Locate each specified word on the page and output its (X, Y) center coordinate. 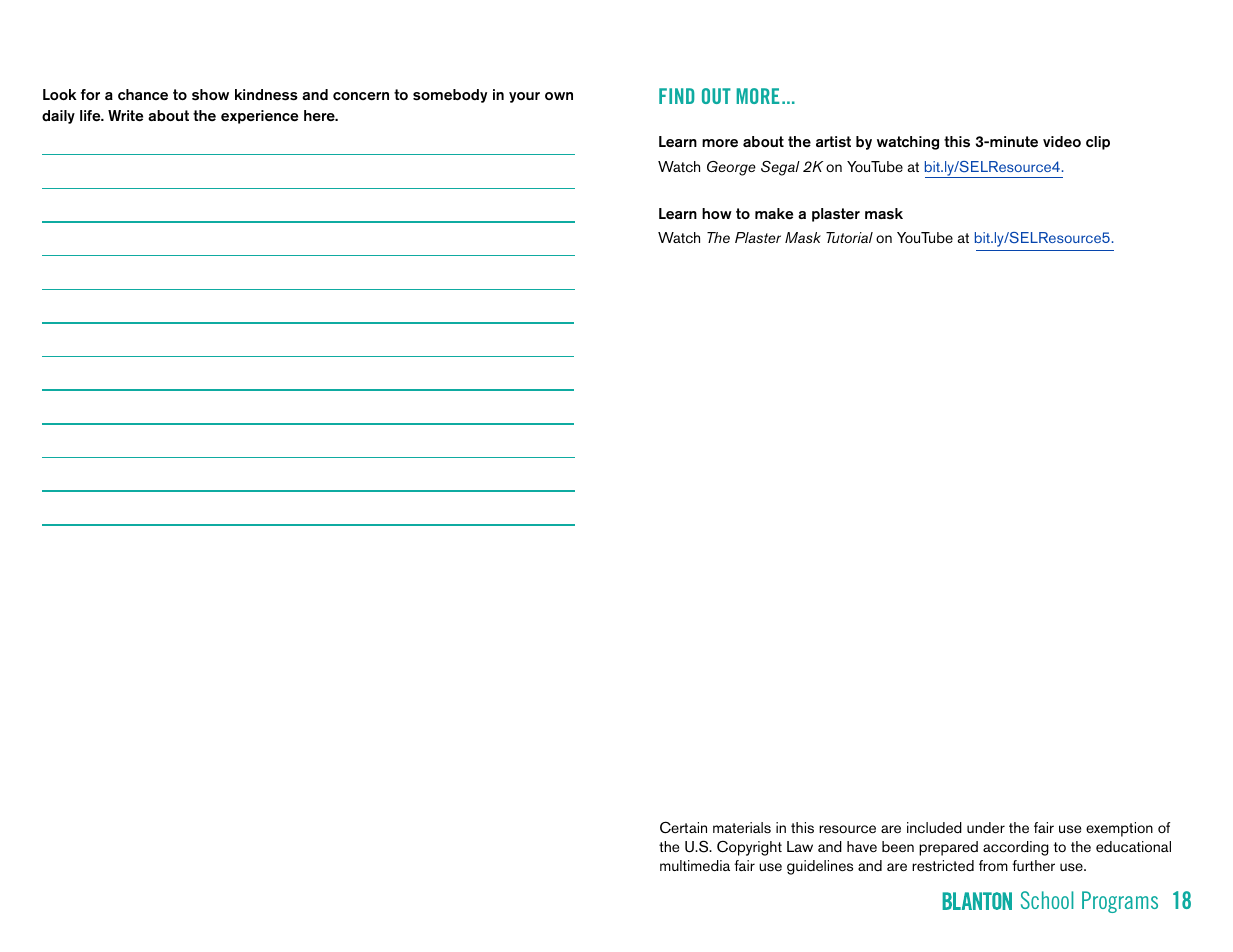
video (1062, 142)
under (986, 827)
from (993, 865)
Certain (683, 827)
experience (259, 117)
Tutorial (849, 237)
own (559, 96)
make (774, 214)
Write (125, 116)
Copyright (749, 848)
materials (742, 828)
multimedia (695, 866)
